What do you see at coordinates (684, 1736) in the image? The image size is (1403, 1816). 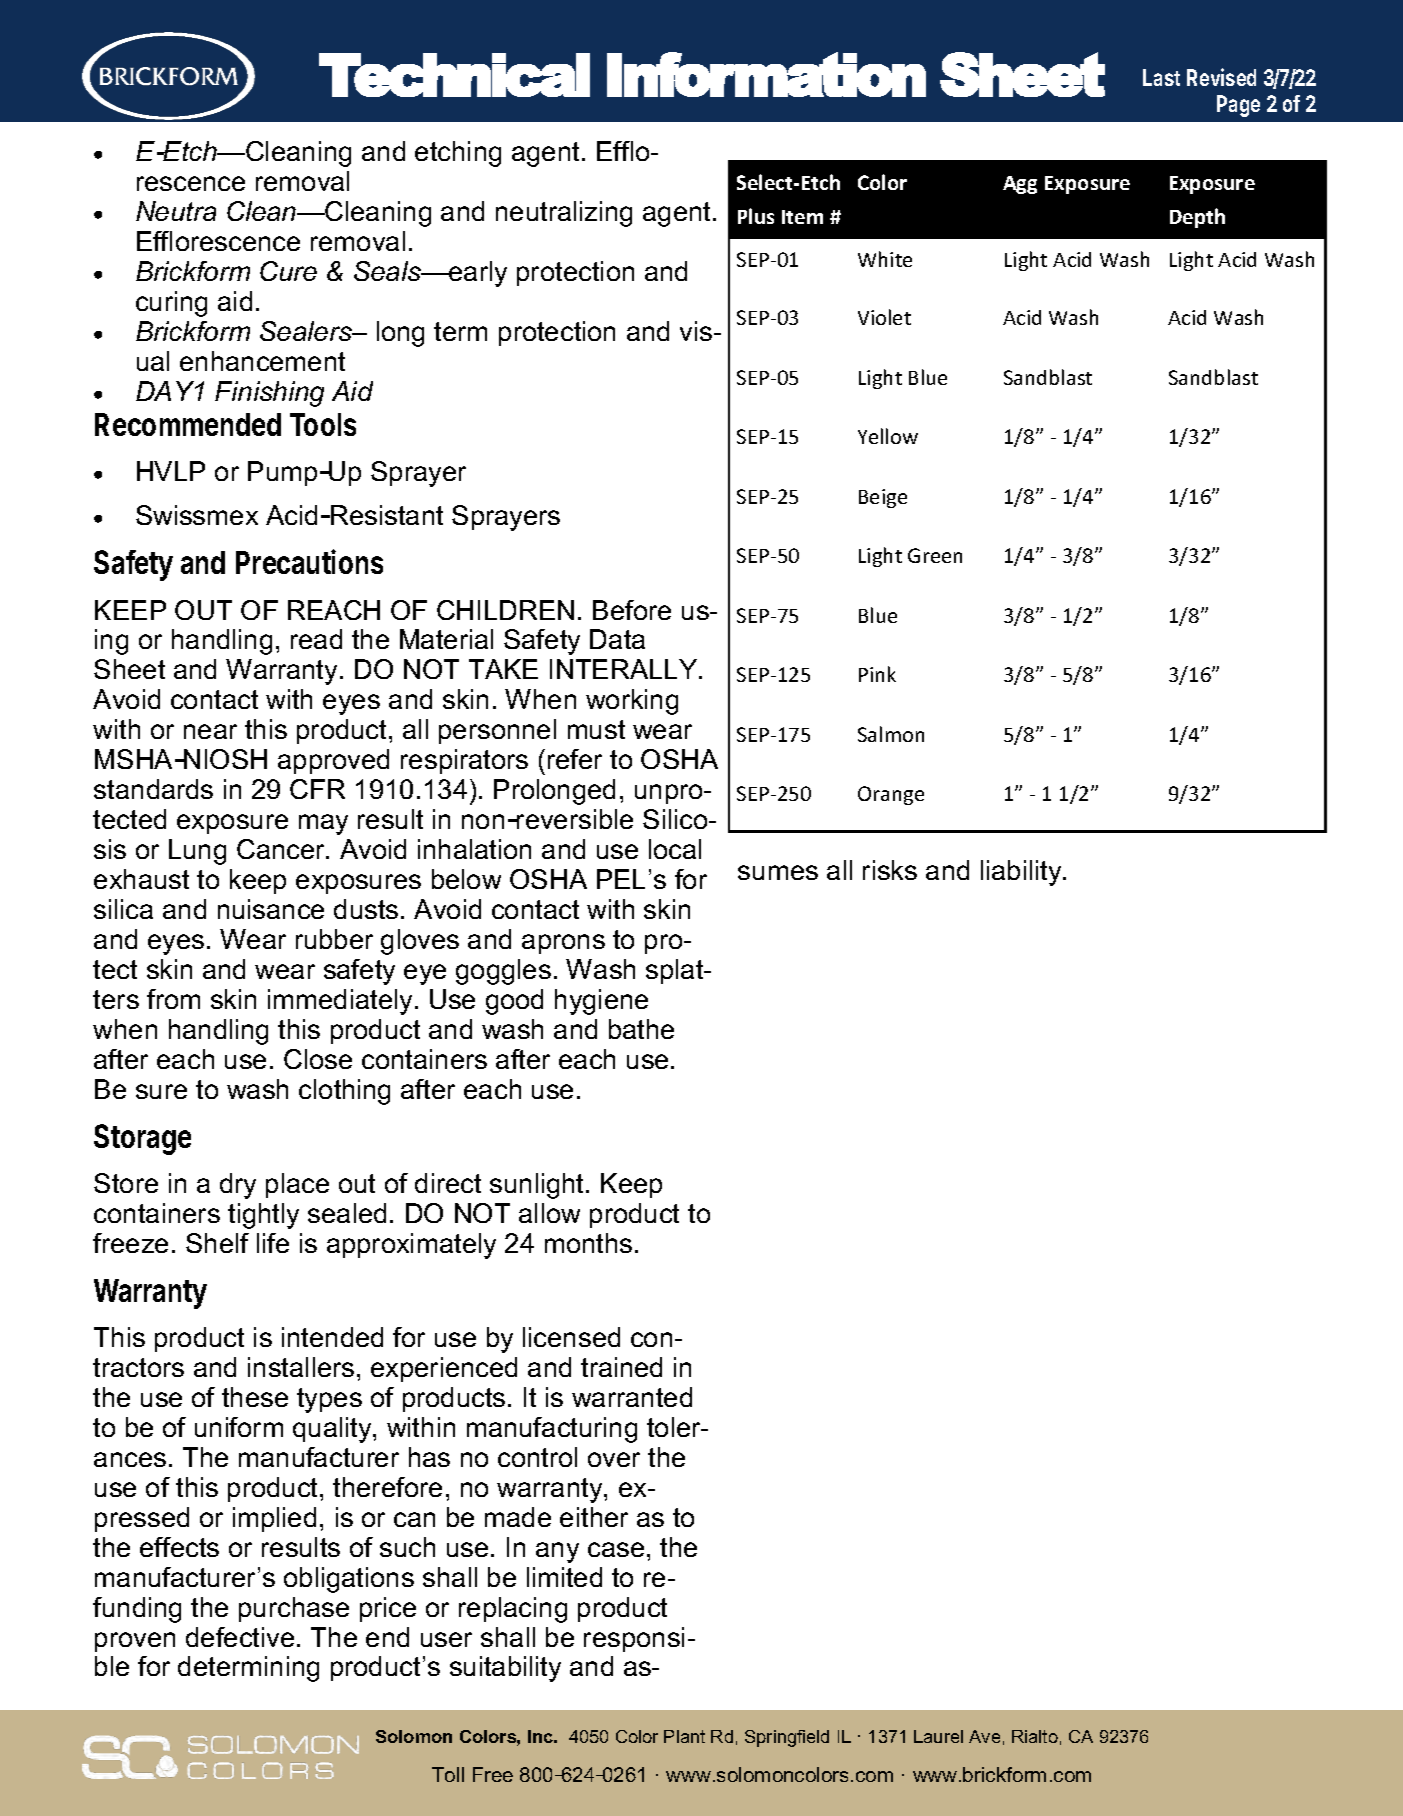 I see `Plant` at bounding box center [684, 1736].
